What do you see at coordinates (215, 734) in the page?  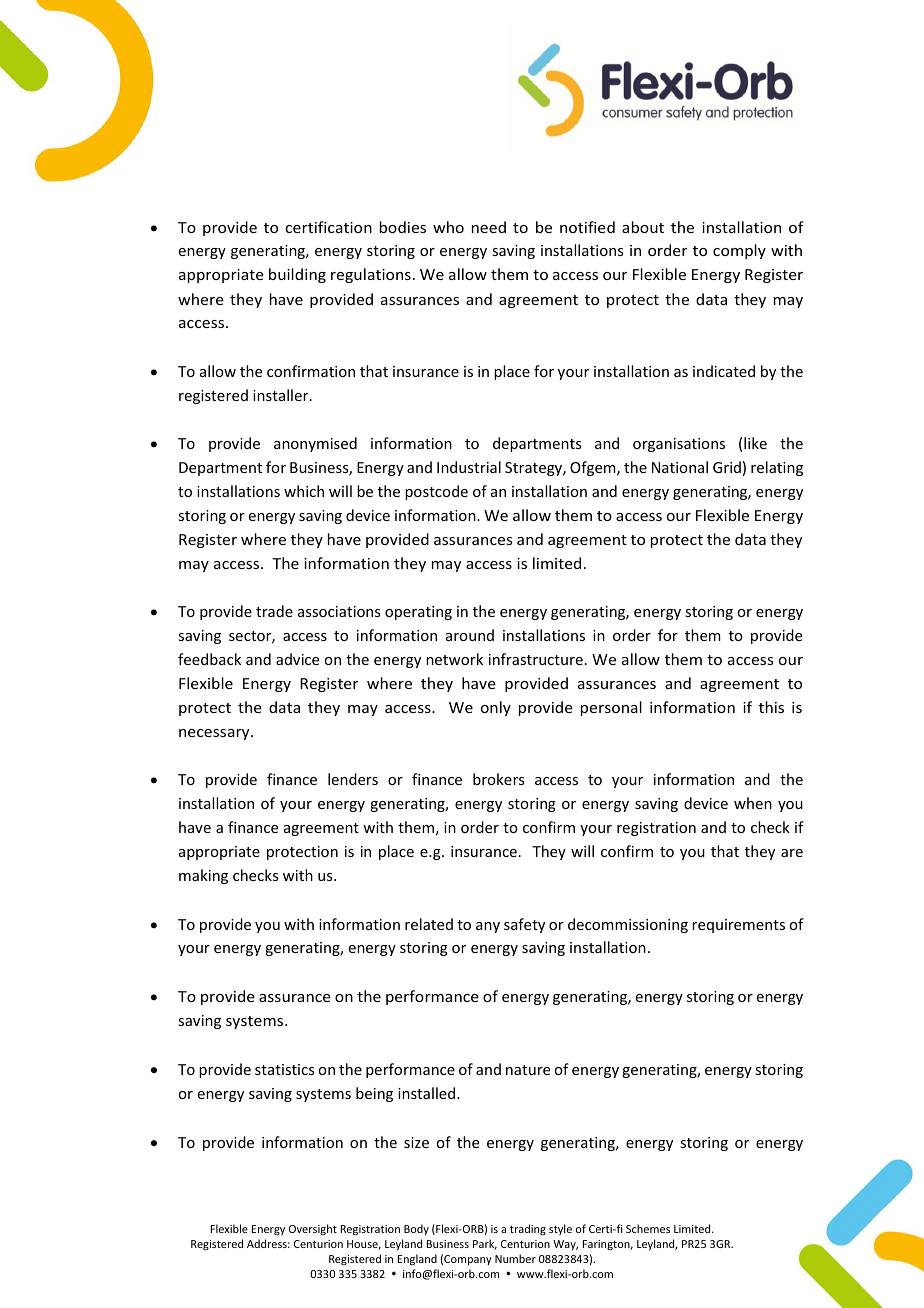 I see `necessary` at bounding box center [215, 734].
